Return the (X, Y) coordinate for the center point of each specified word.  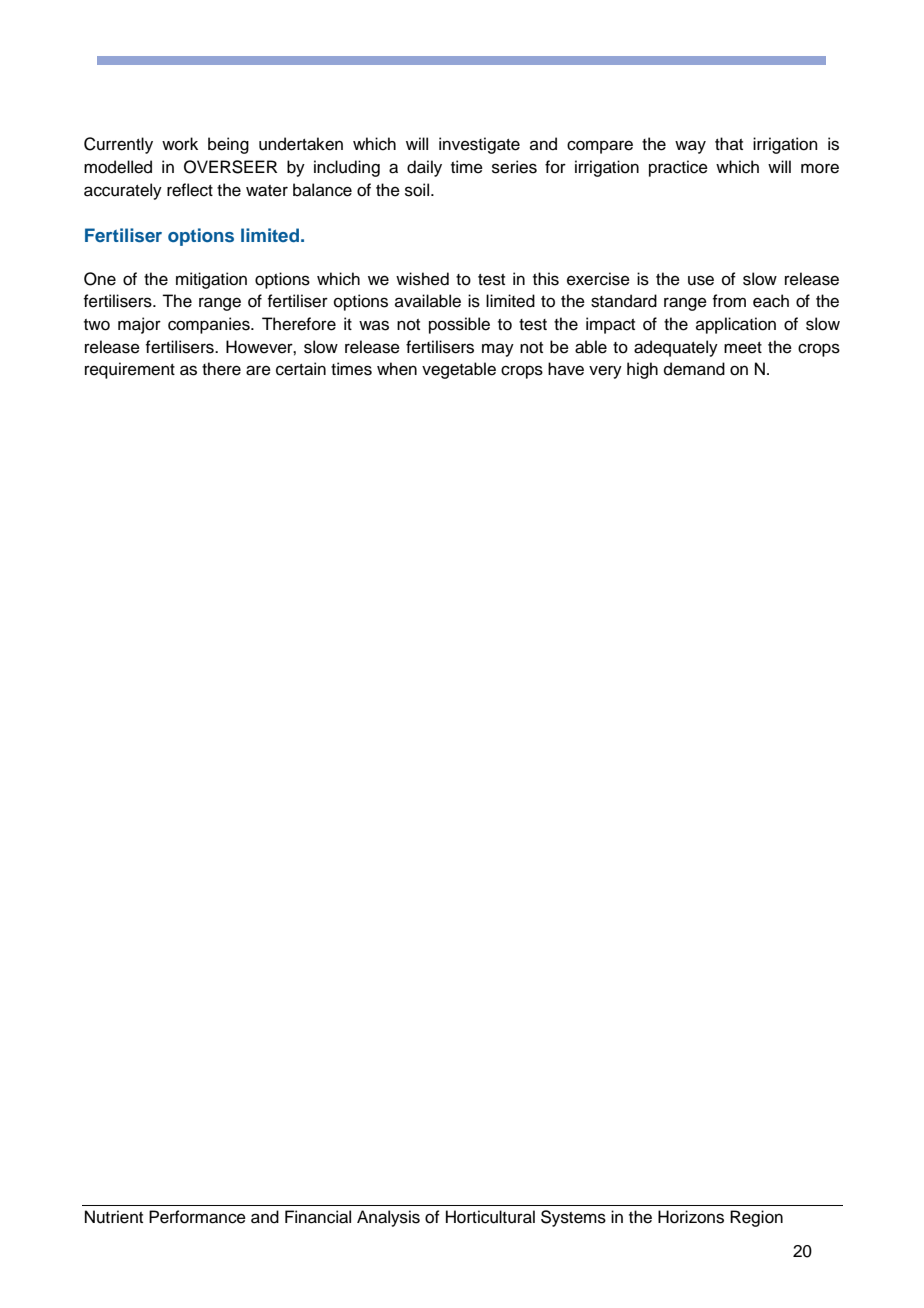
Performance (197, 1217)
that (729, 143)
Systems (573, 1218)
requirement (130, 370)
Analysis (388, 1218)
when (397, 369)
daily (424, 168)
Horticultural (490, 1217)
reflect (190, 190)
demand (694, 369)
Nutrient (114, 1217)
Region (756, 1218)
